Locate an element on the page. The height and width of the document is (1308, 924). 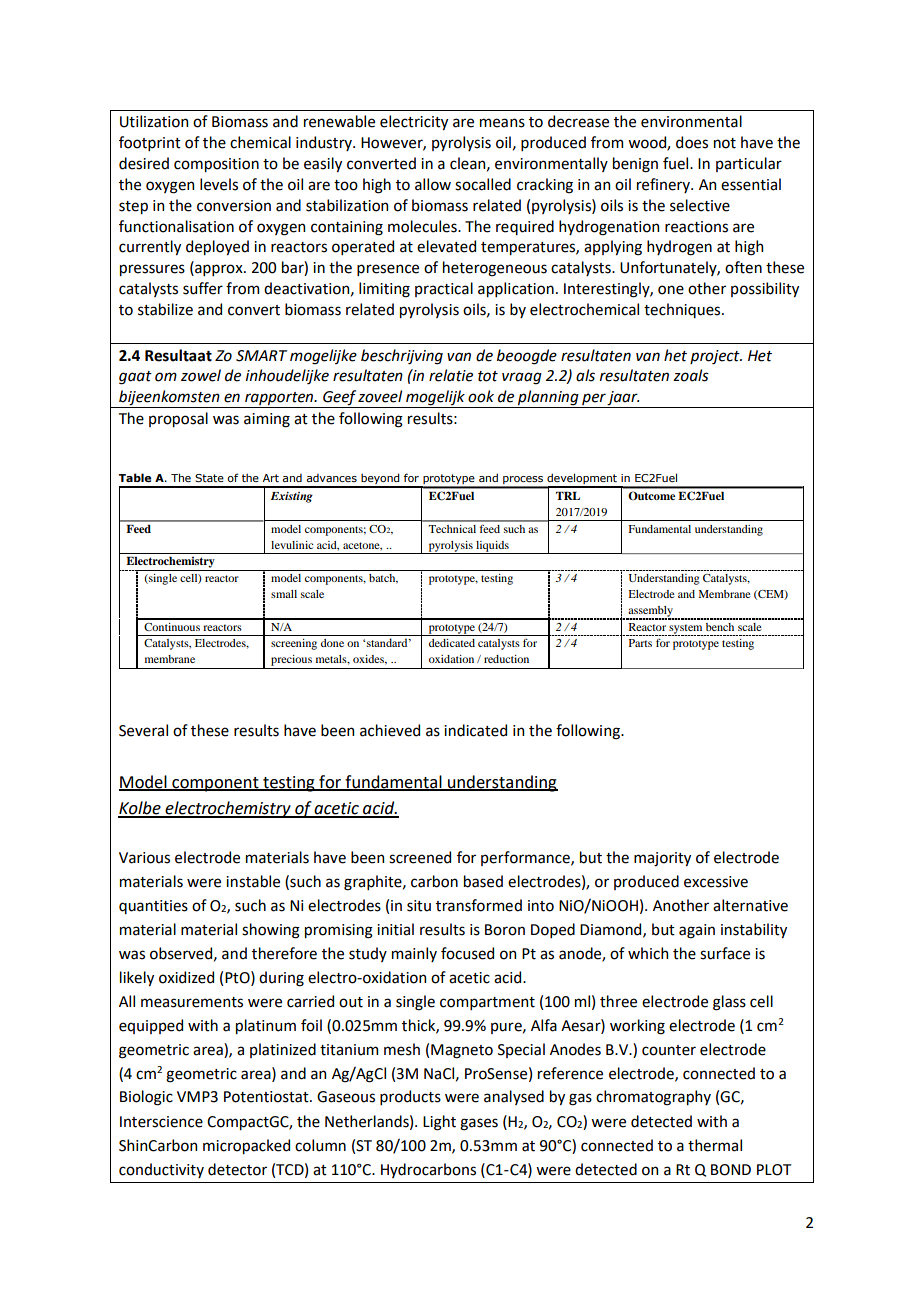
thermal is located at coordinates (715, 1145).
